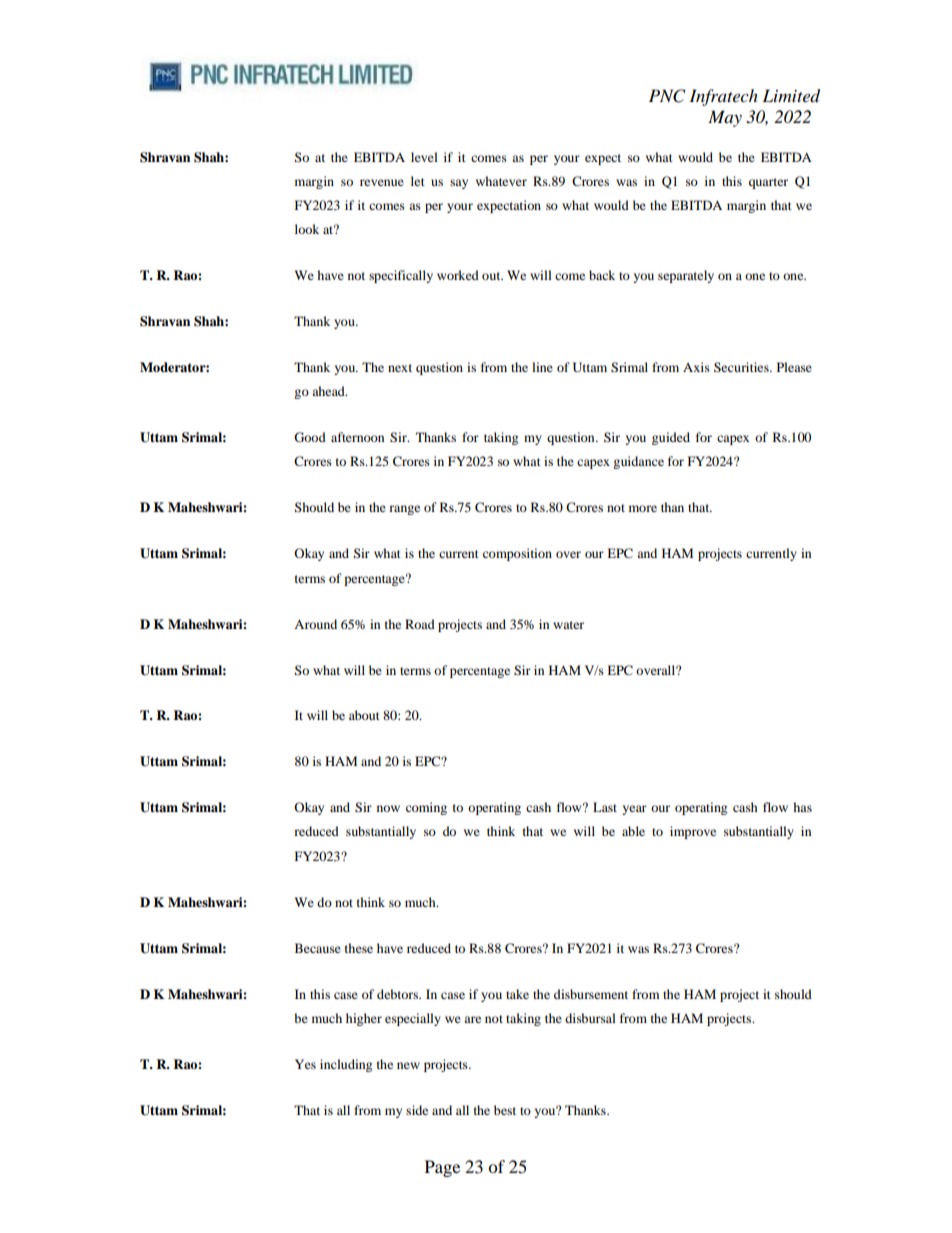  What do you see at coordinates (517, 994) in the screenshot?
I see `take` at bounding box center [517, 994].
